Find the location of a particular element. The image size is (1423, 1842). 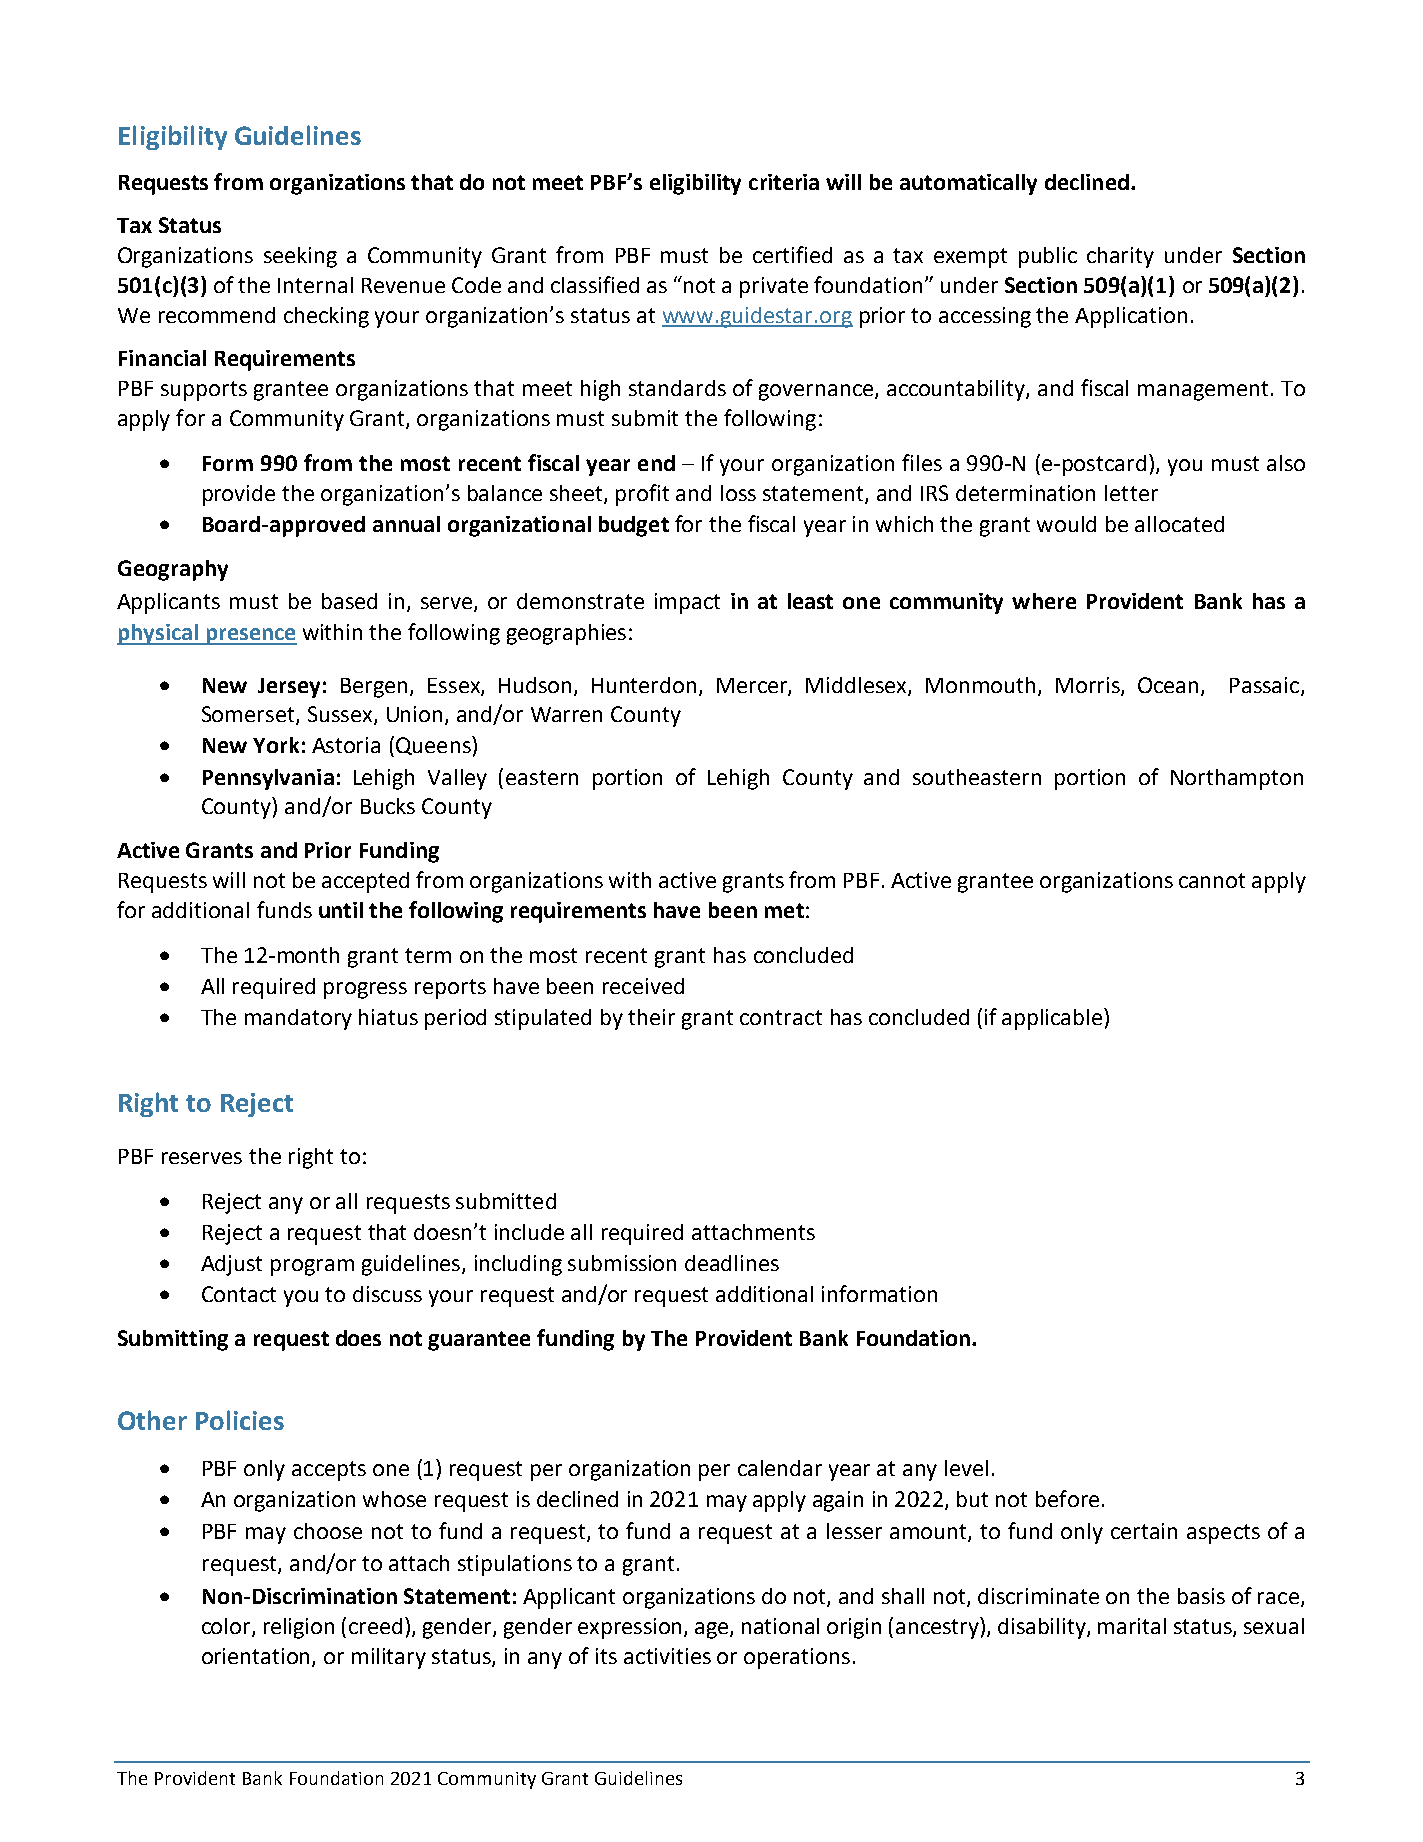

national is located at coordinates (780, 1626).
